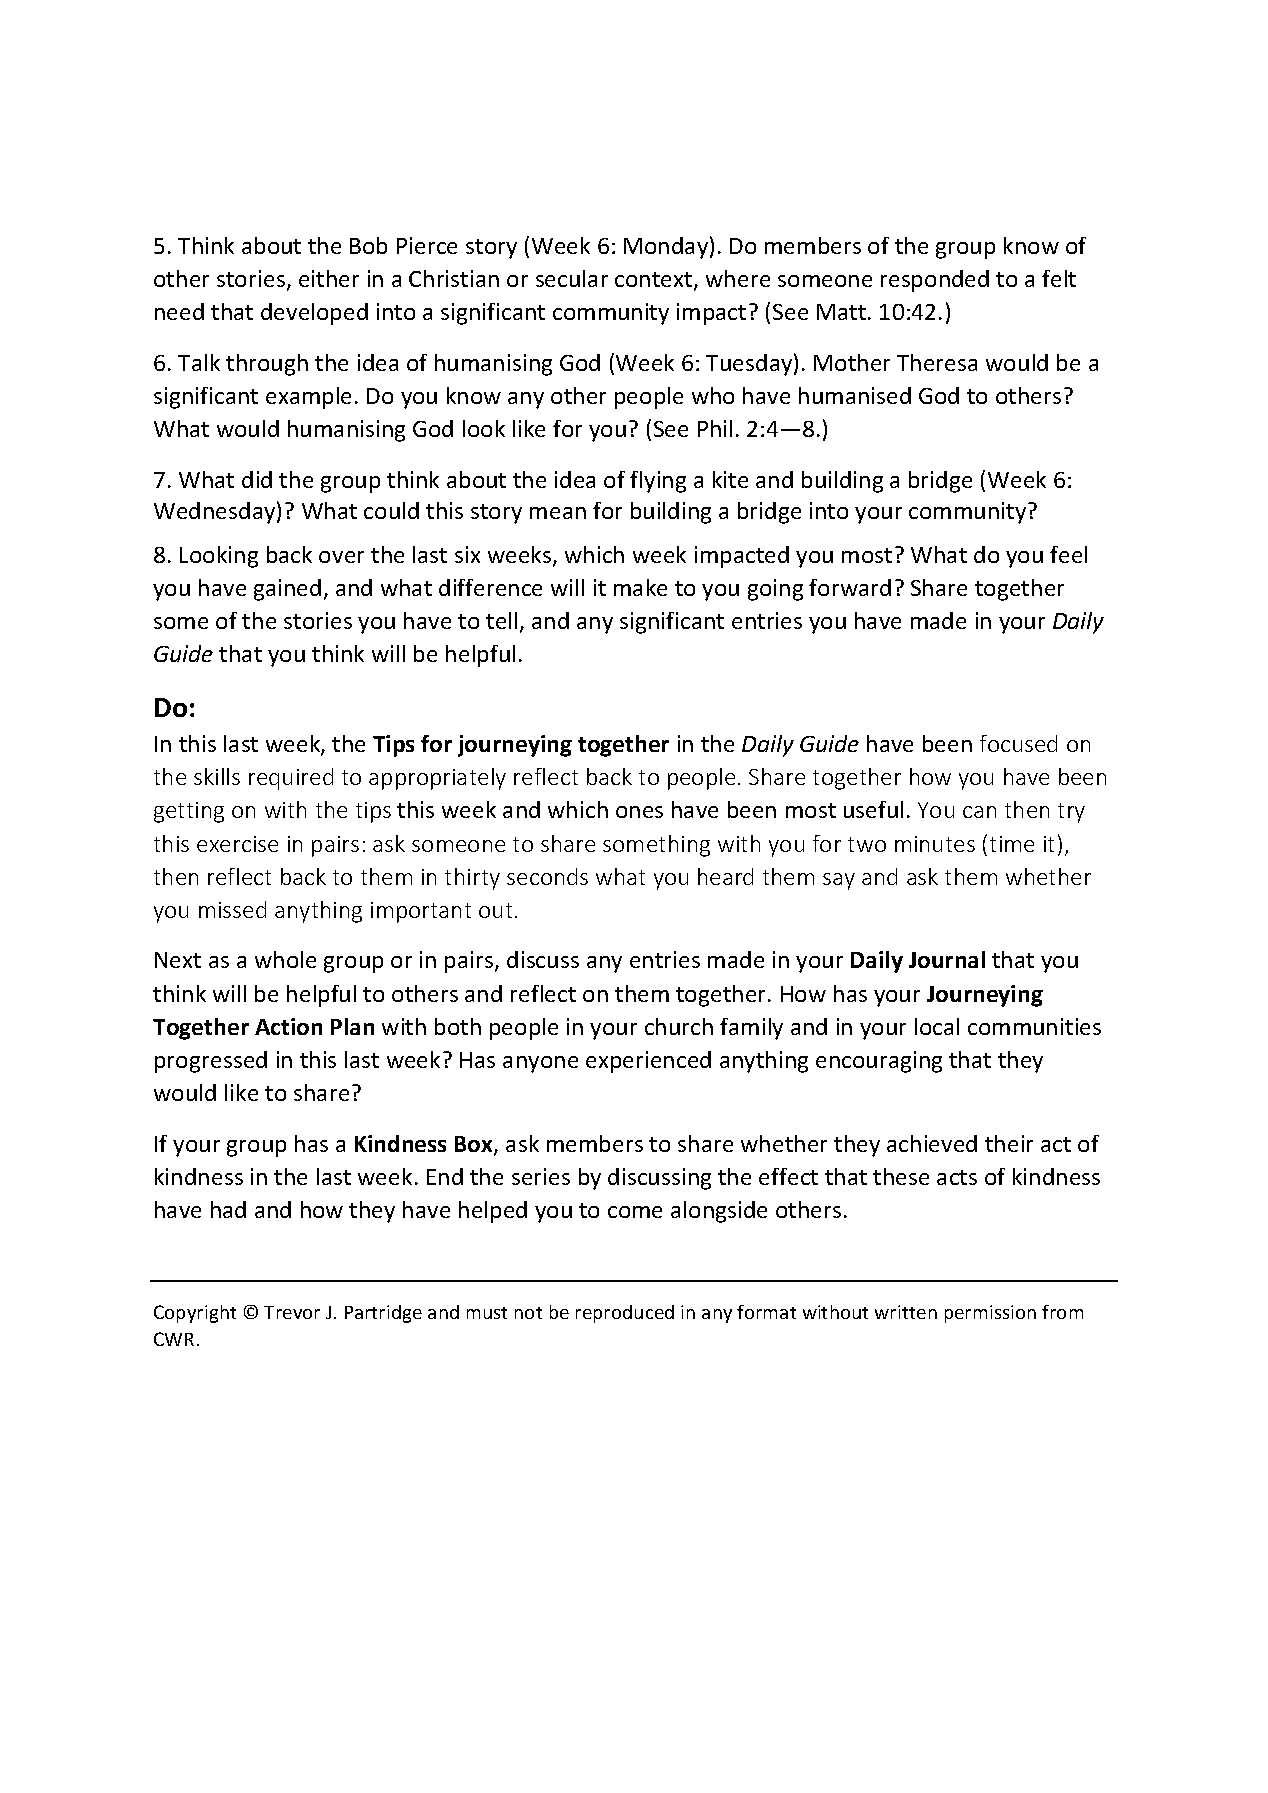 This image has height=1793, width=1268. Describe the element at coordinates (679, 1026) in the image. I see `church` at that location.
